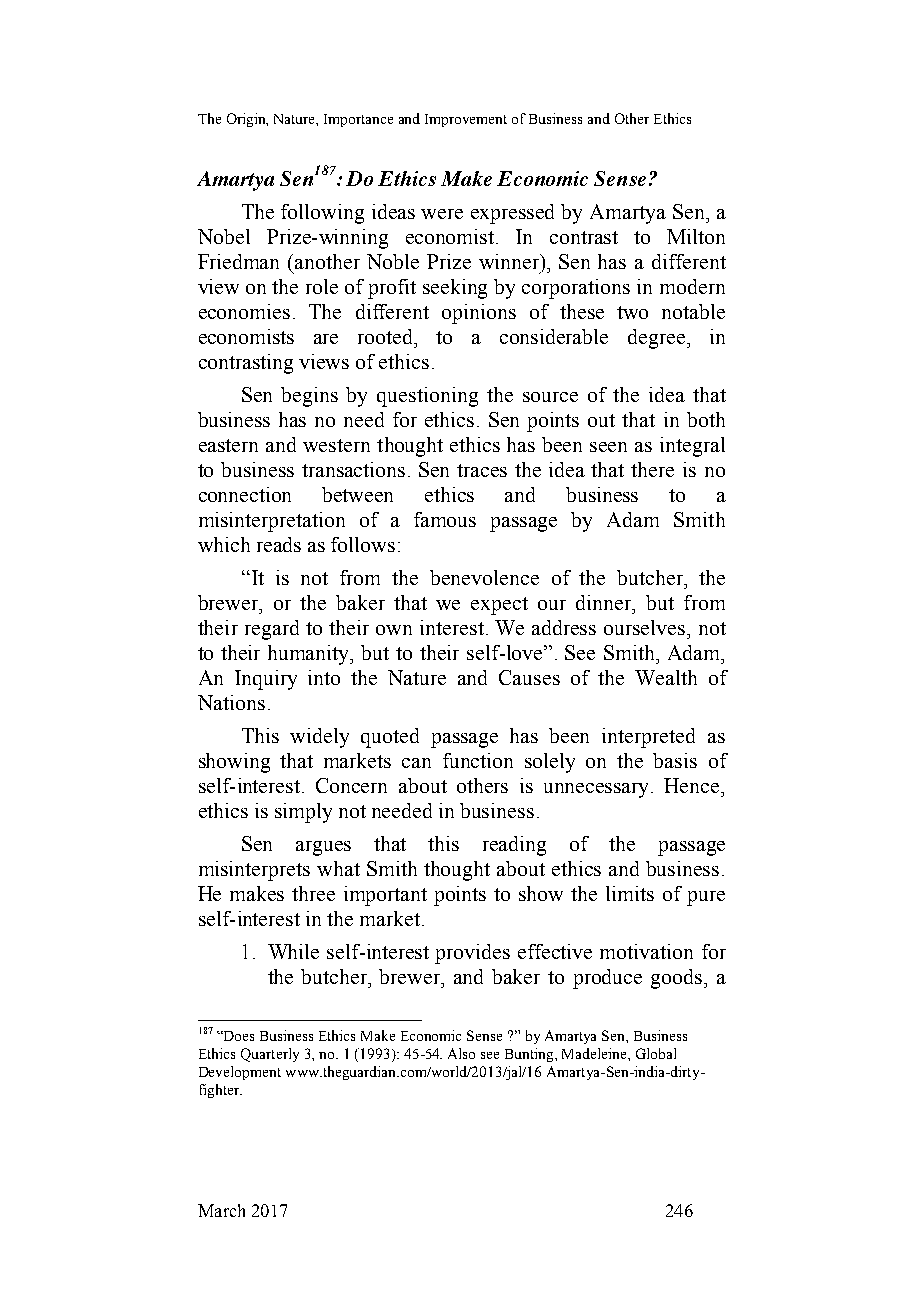 The image size is (924, 1308). Describe the element at coordinates (666, 677) in the page. I see `Wealth` at that location.
